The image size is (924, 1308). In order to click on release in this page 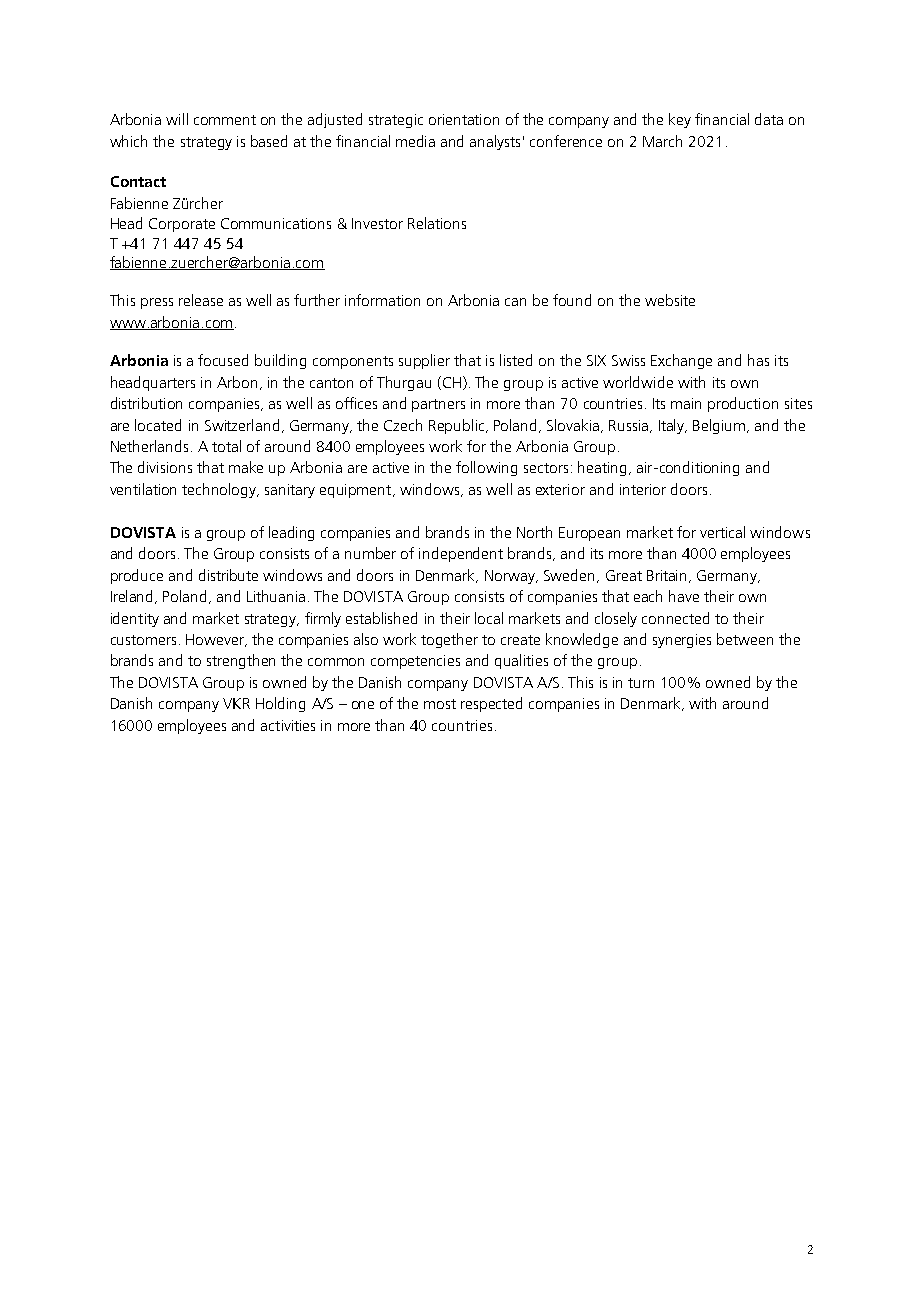, I will do `click(201, 300)`.
